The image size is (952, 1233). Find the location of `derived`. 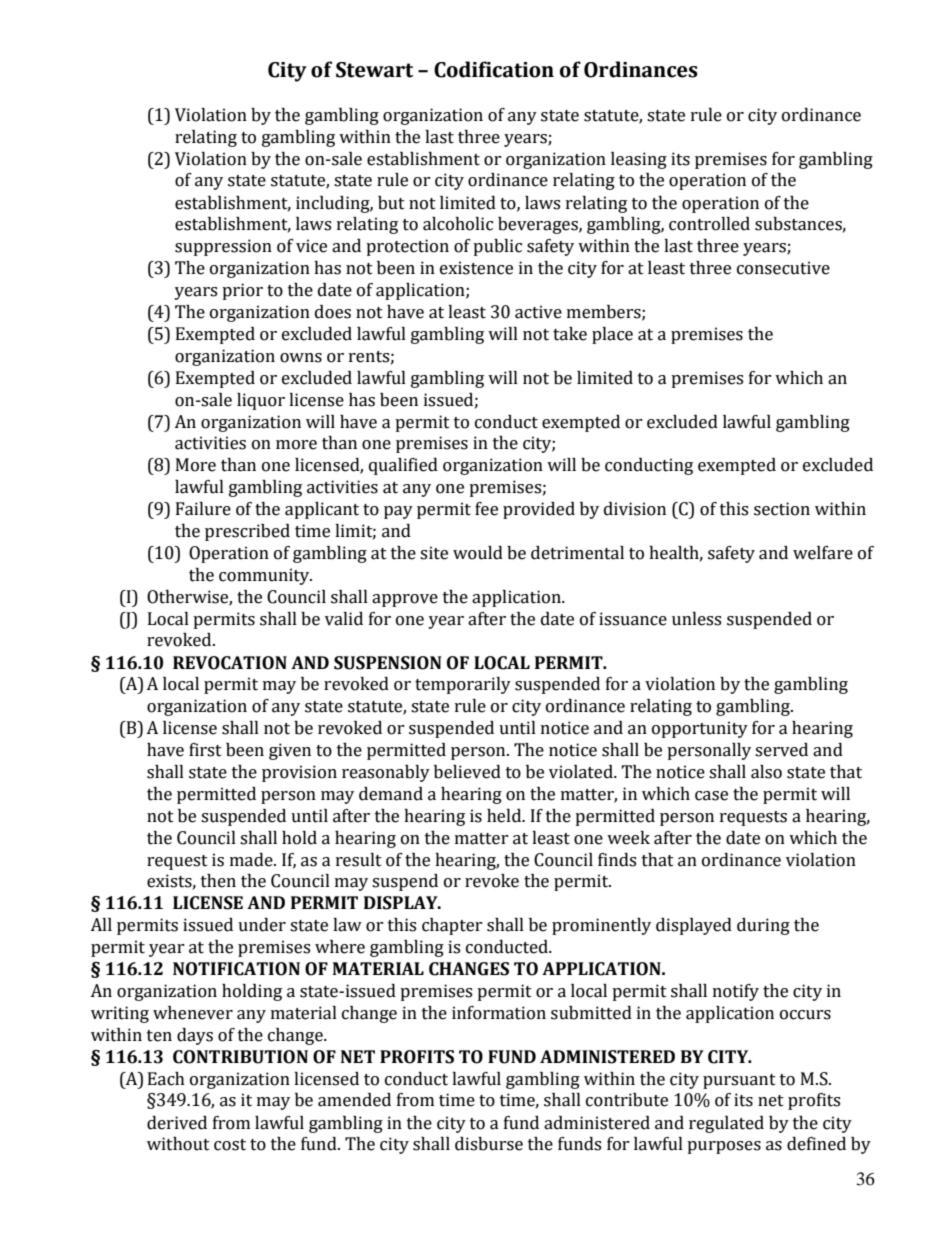

derived is located at coordinates (177, 1123).
